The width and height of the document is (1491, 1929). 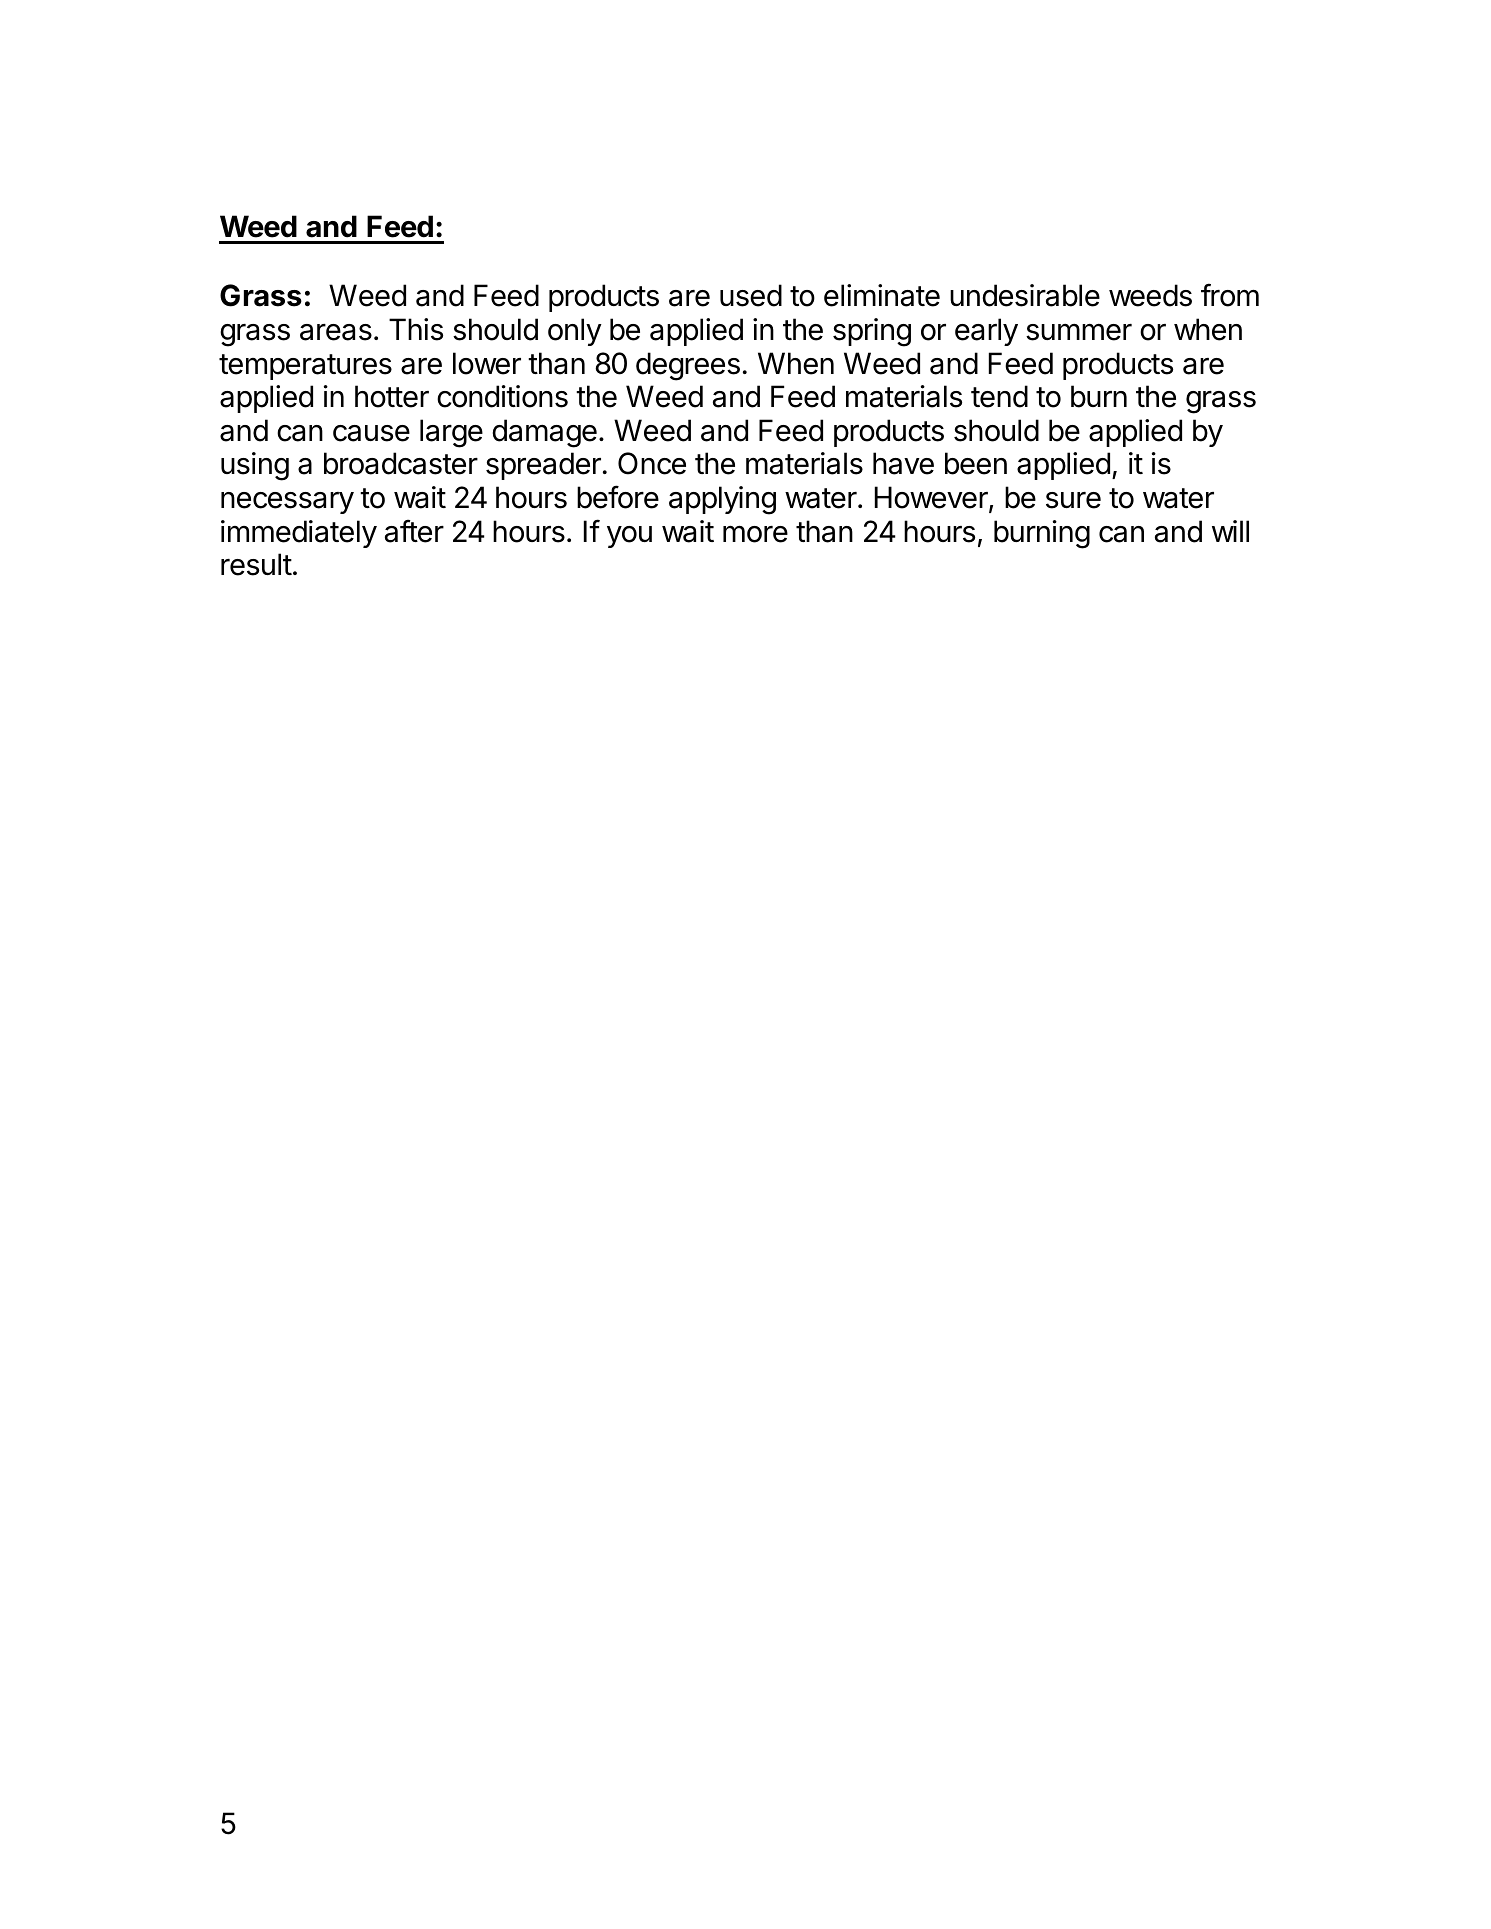 What do you see at coordinates (416, 329) in the document?
I see `This` at bounding box center [416, 329].
